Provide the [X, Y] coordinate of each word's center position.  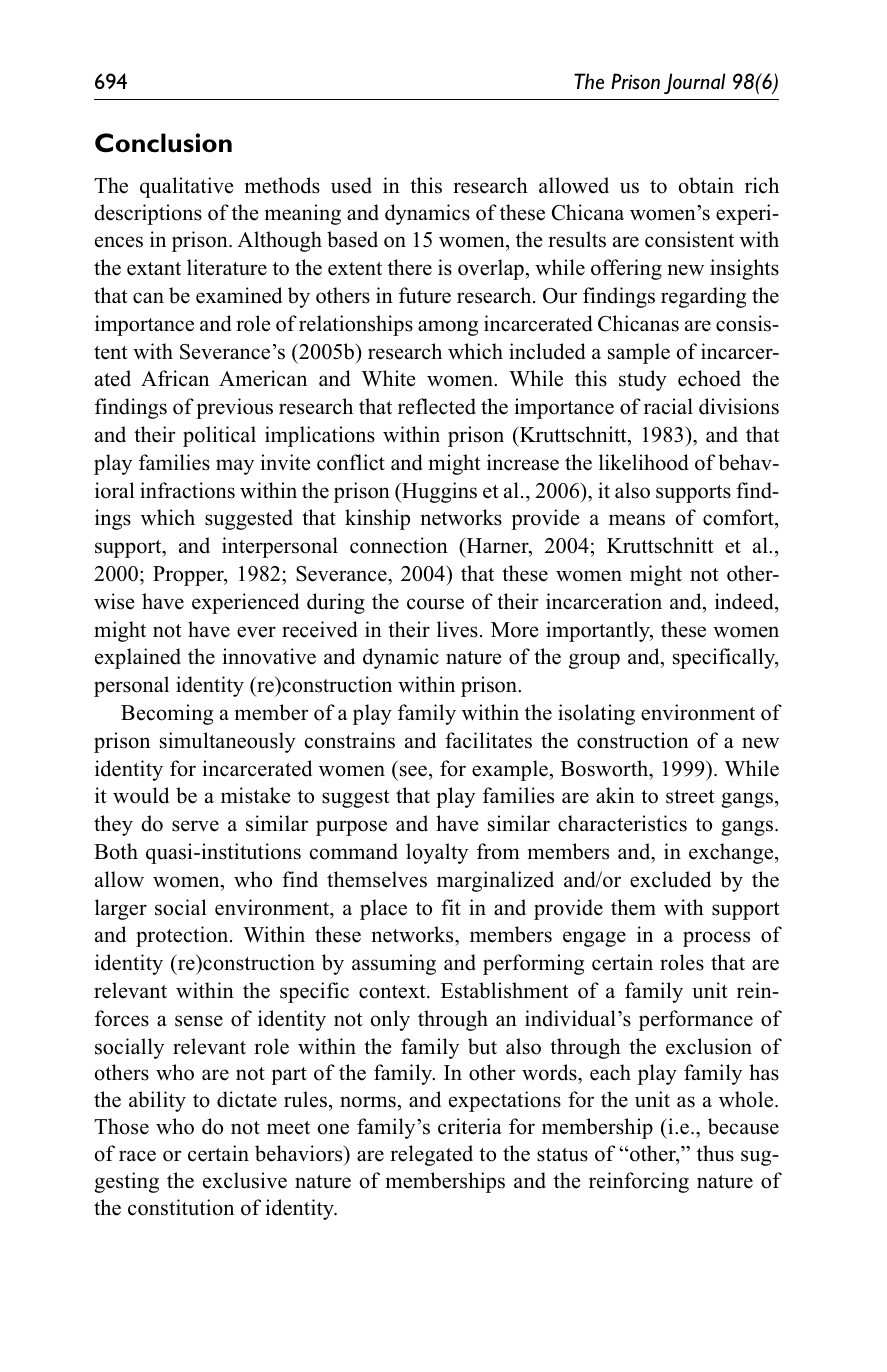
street [690, 797]
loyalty [437, 853]
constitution [181, 1207]
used [351, 185]
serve [195, 826]
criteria [470, 1126]
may [235, 467]
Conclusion [163, 143]
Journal [695, 83]
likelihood [643, 462]
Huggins [438, 492]
